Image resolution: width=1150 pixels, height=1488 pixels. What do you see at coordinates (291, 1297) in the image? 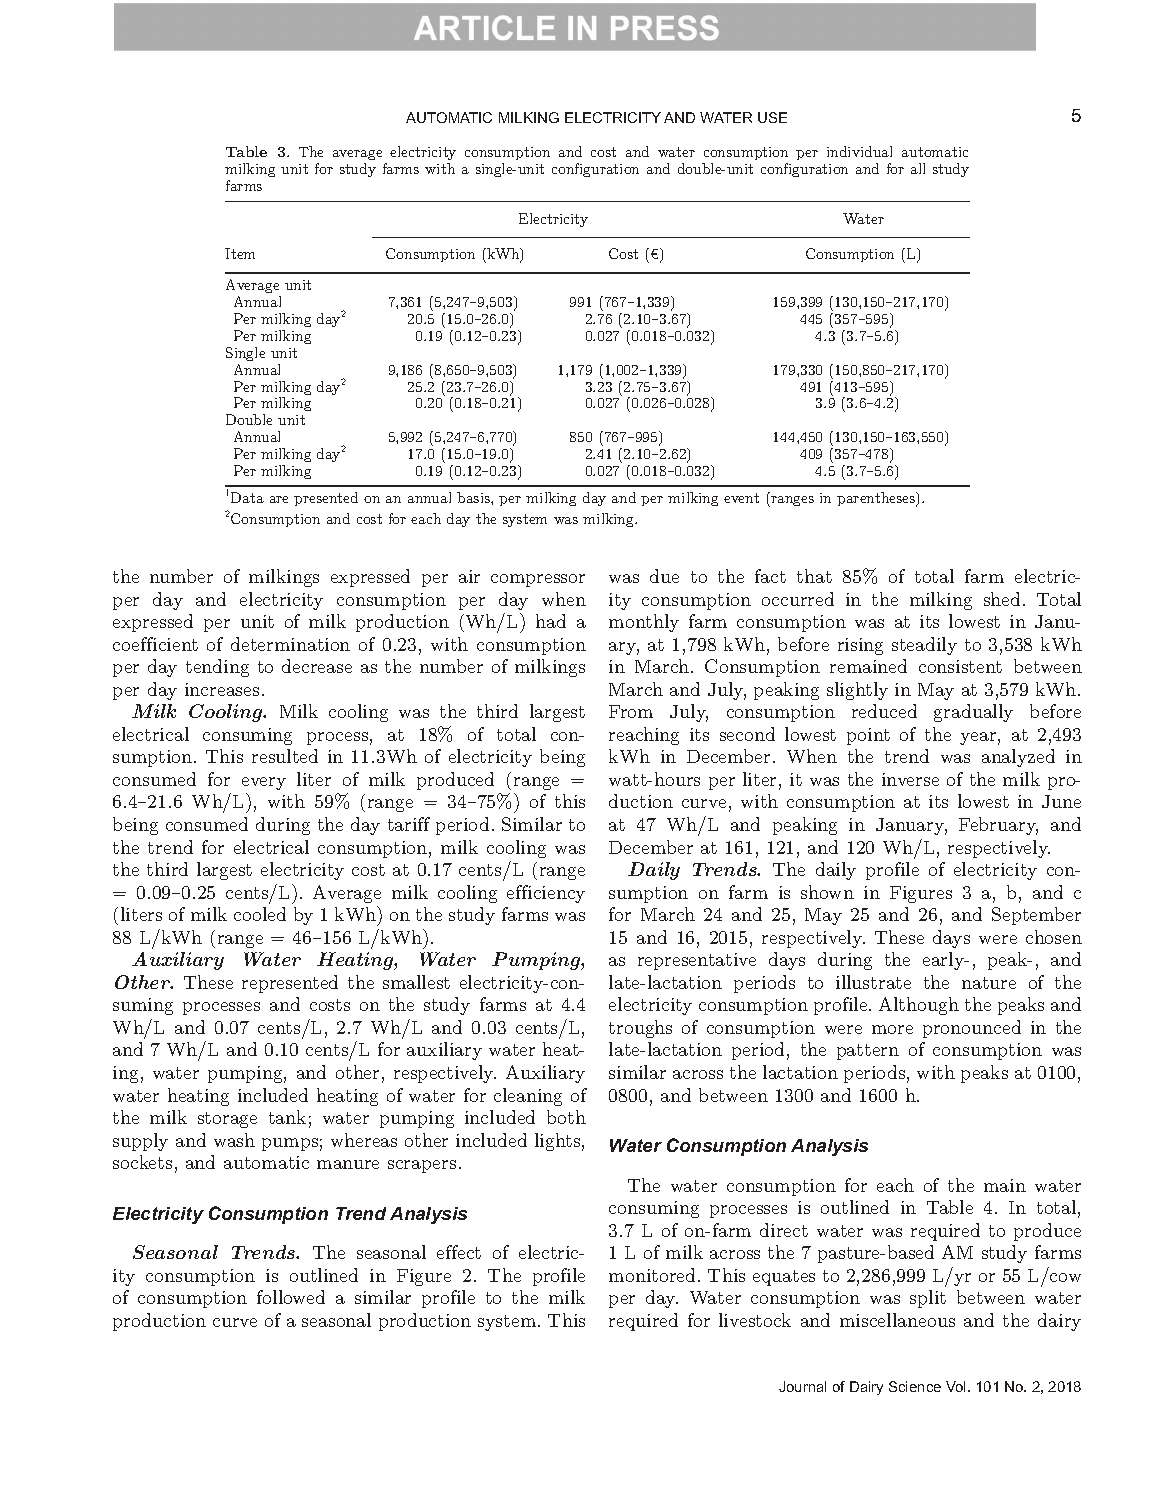
I see `followed` at bounding box center [291, 1297].
